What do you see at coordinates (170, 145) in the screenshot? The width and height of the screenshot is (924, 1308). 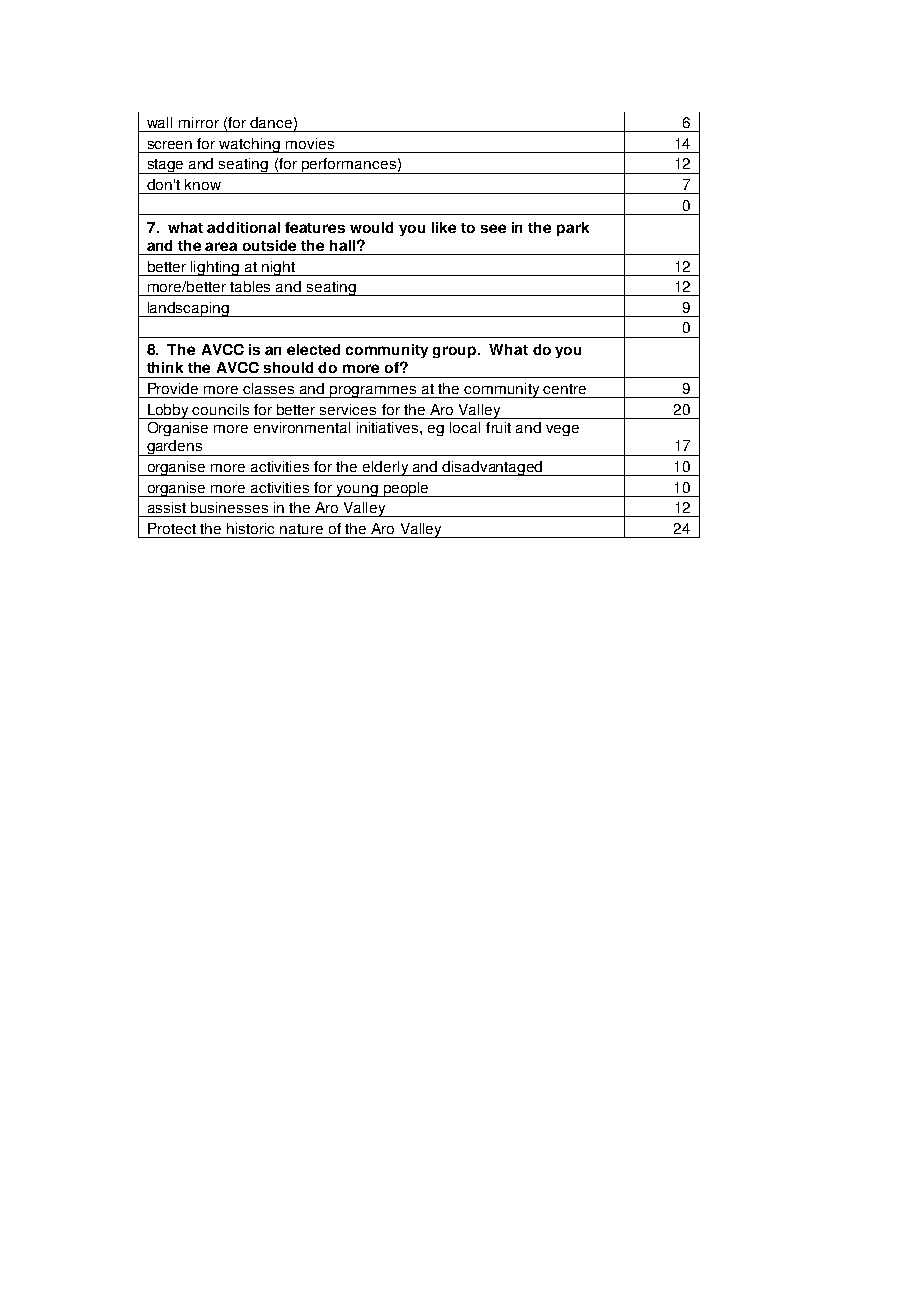 I see `screen` at bounding box center [170, 145].
